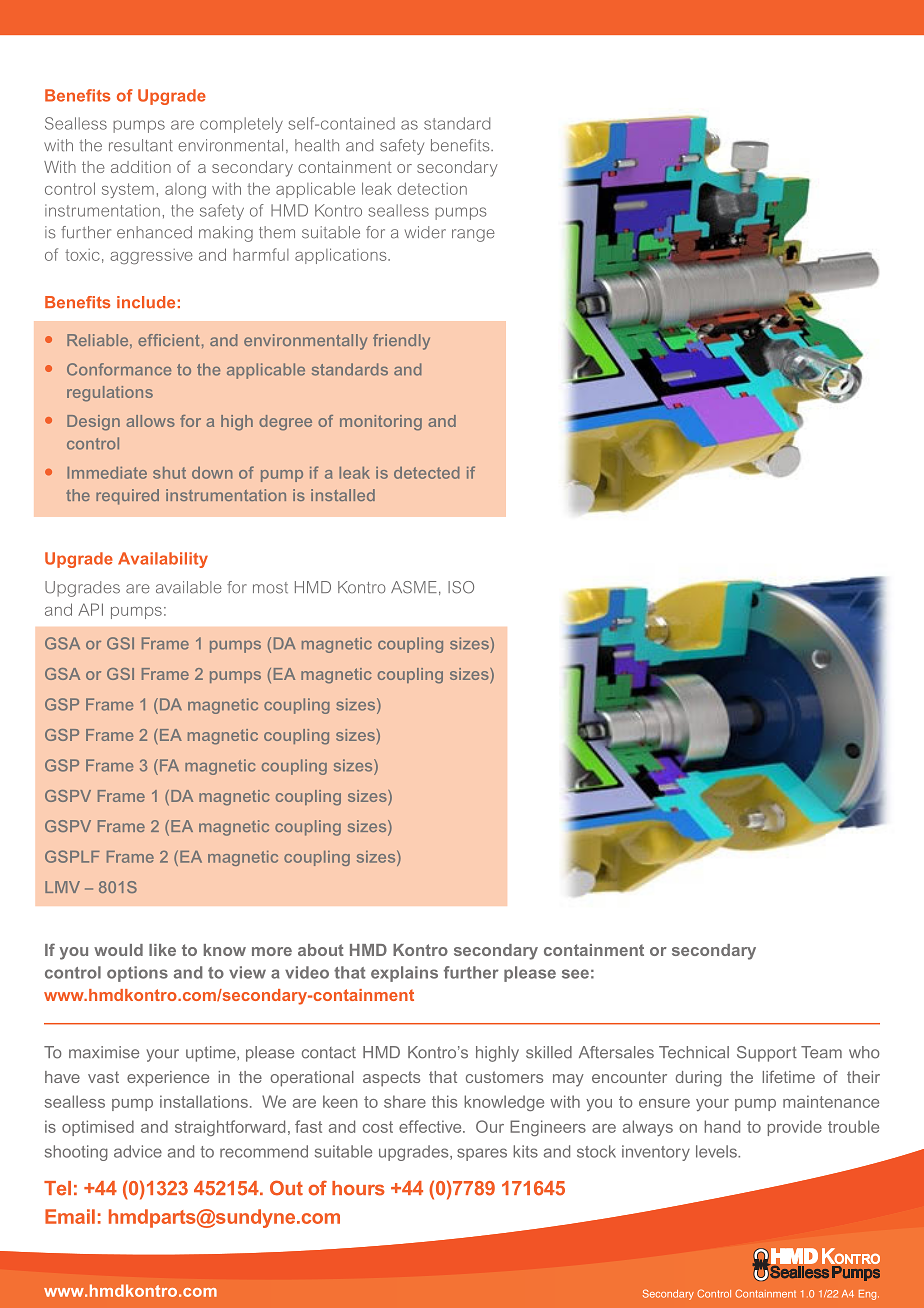 The image size is (924, 1308). What do you see at coordinates (473, 235) in the screenshot?
I see `range` at bounding box center [473, 235].
